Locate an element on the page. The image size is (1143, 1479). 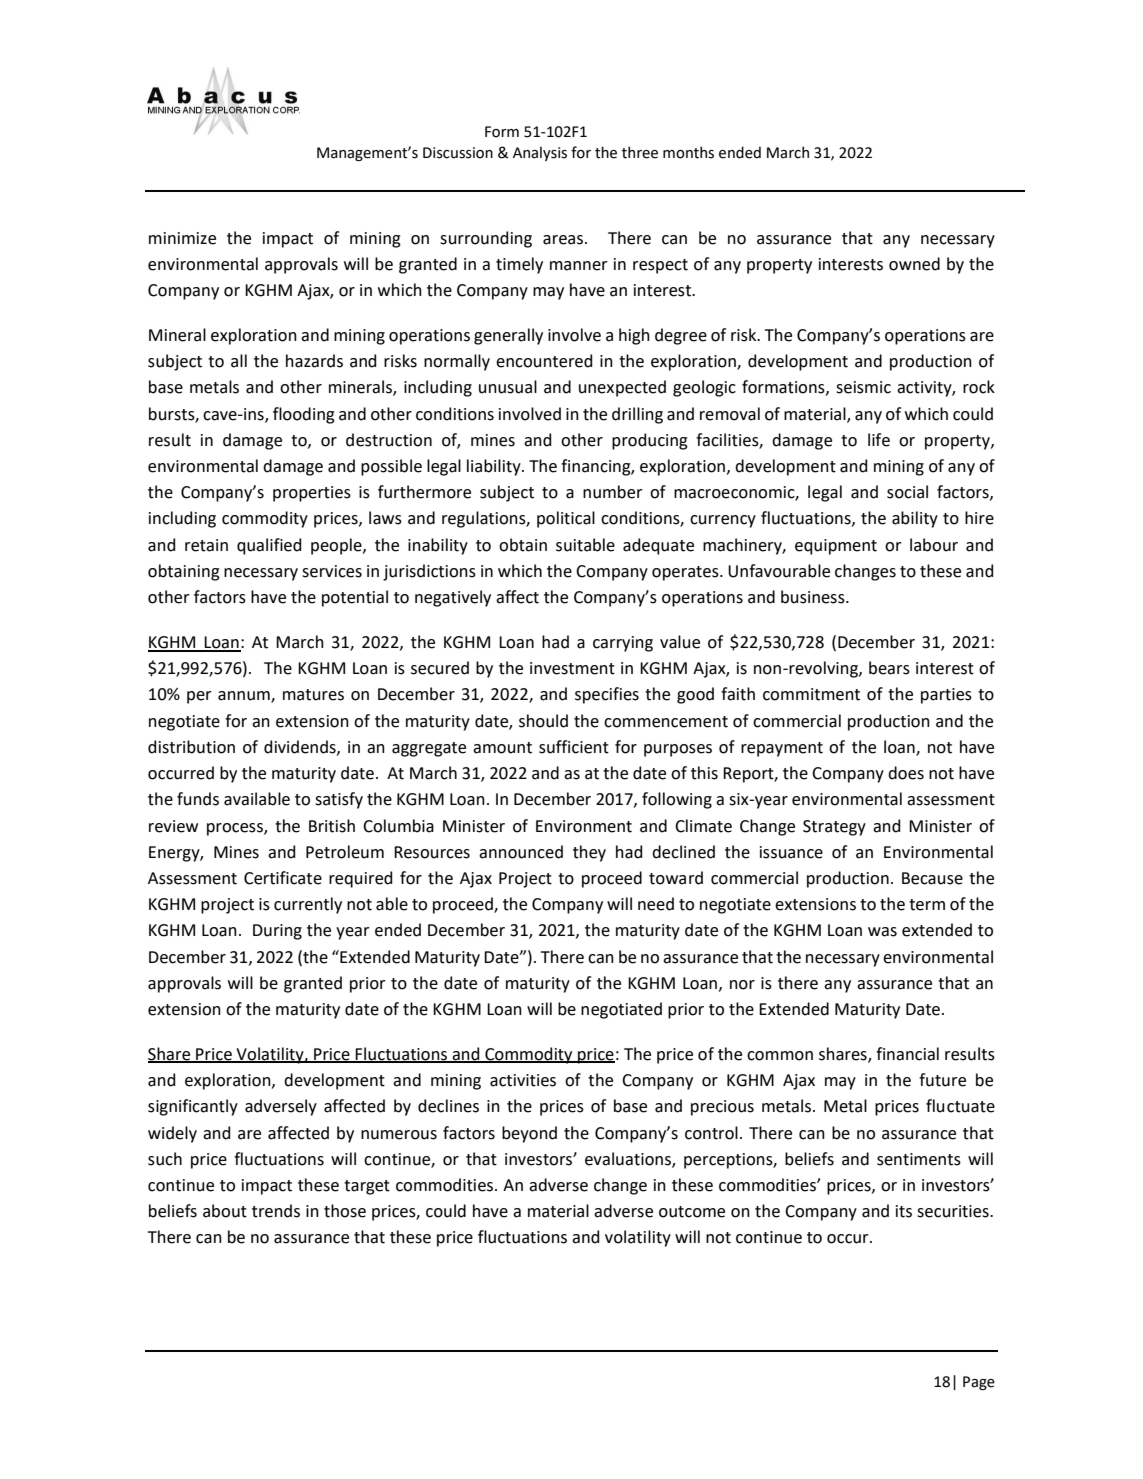
qualified is located at coordinates (269, 546).
